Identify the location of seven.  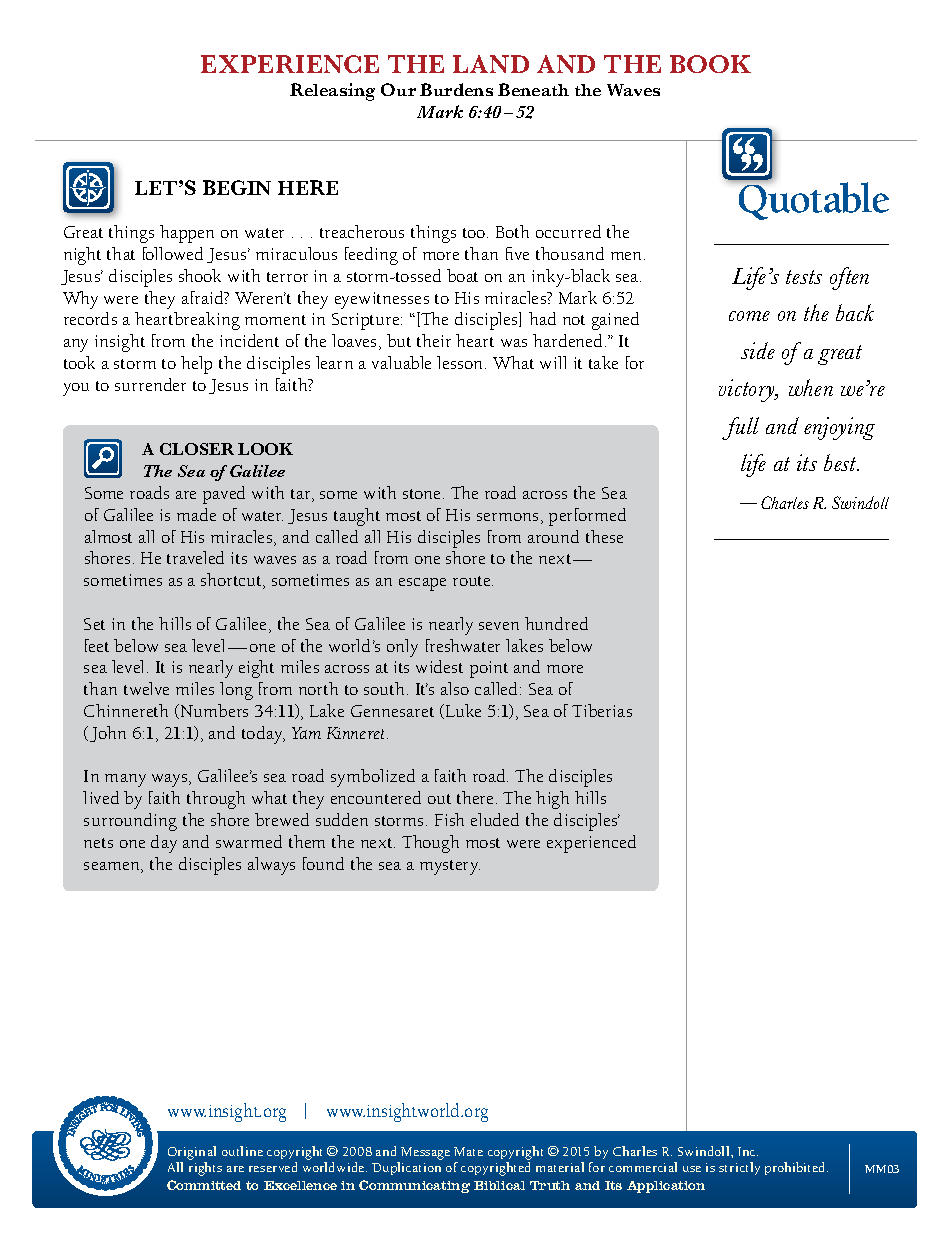
(499, 626).
